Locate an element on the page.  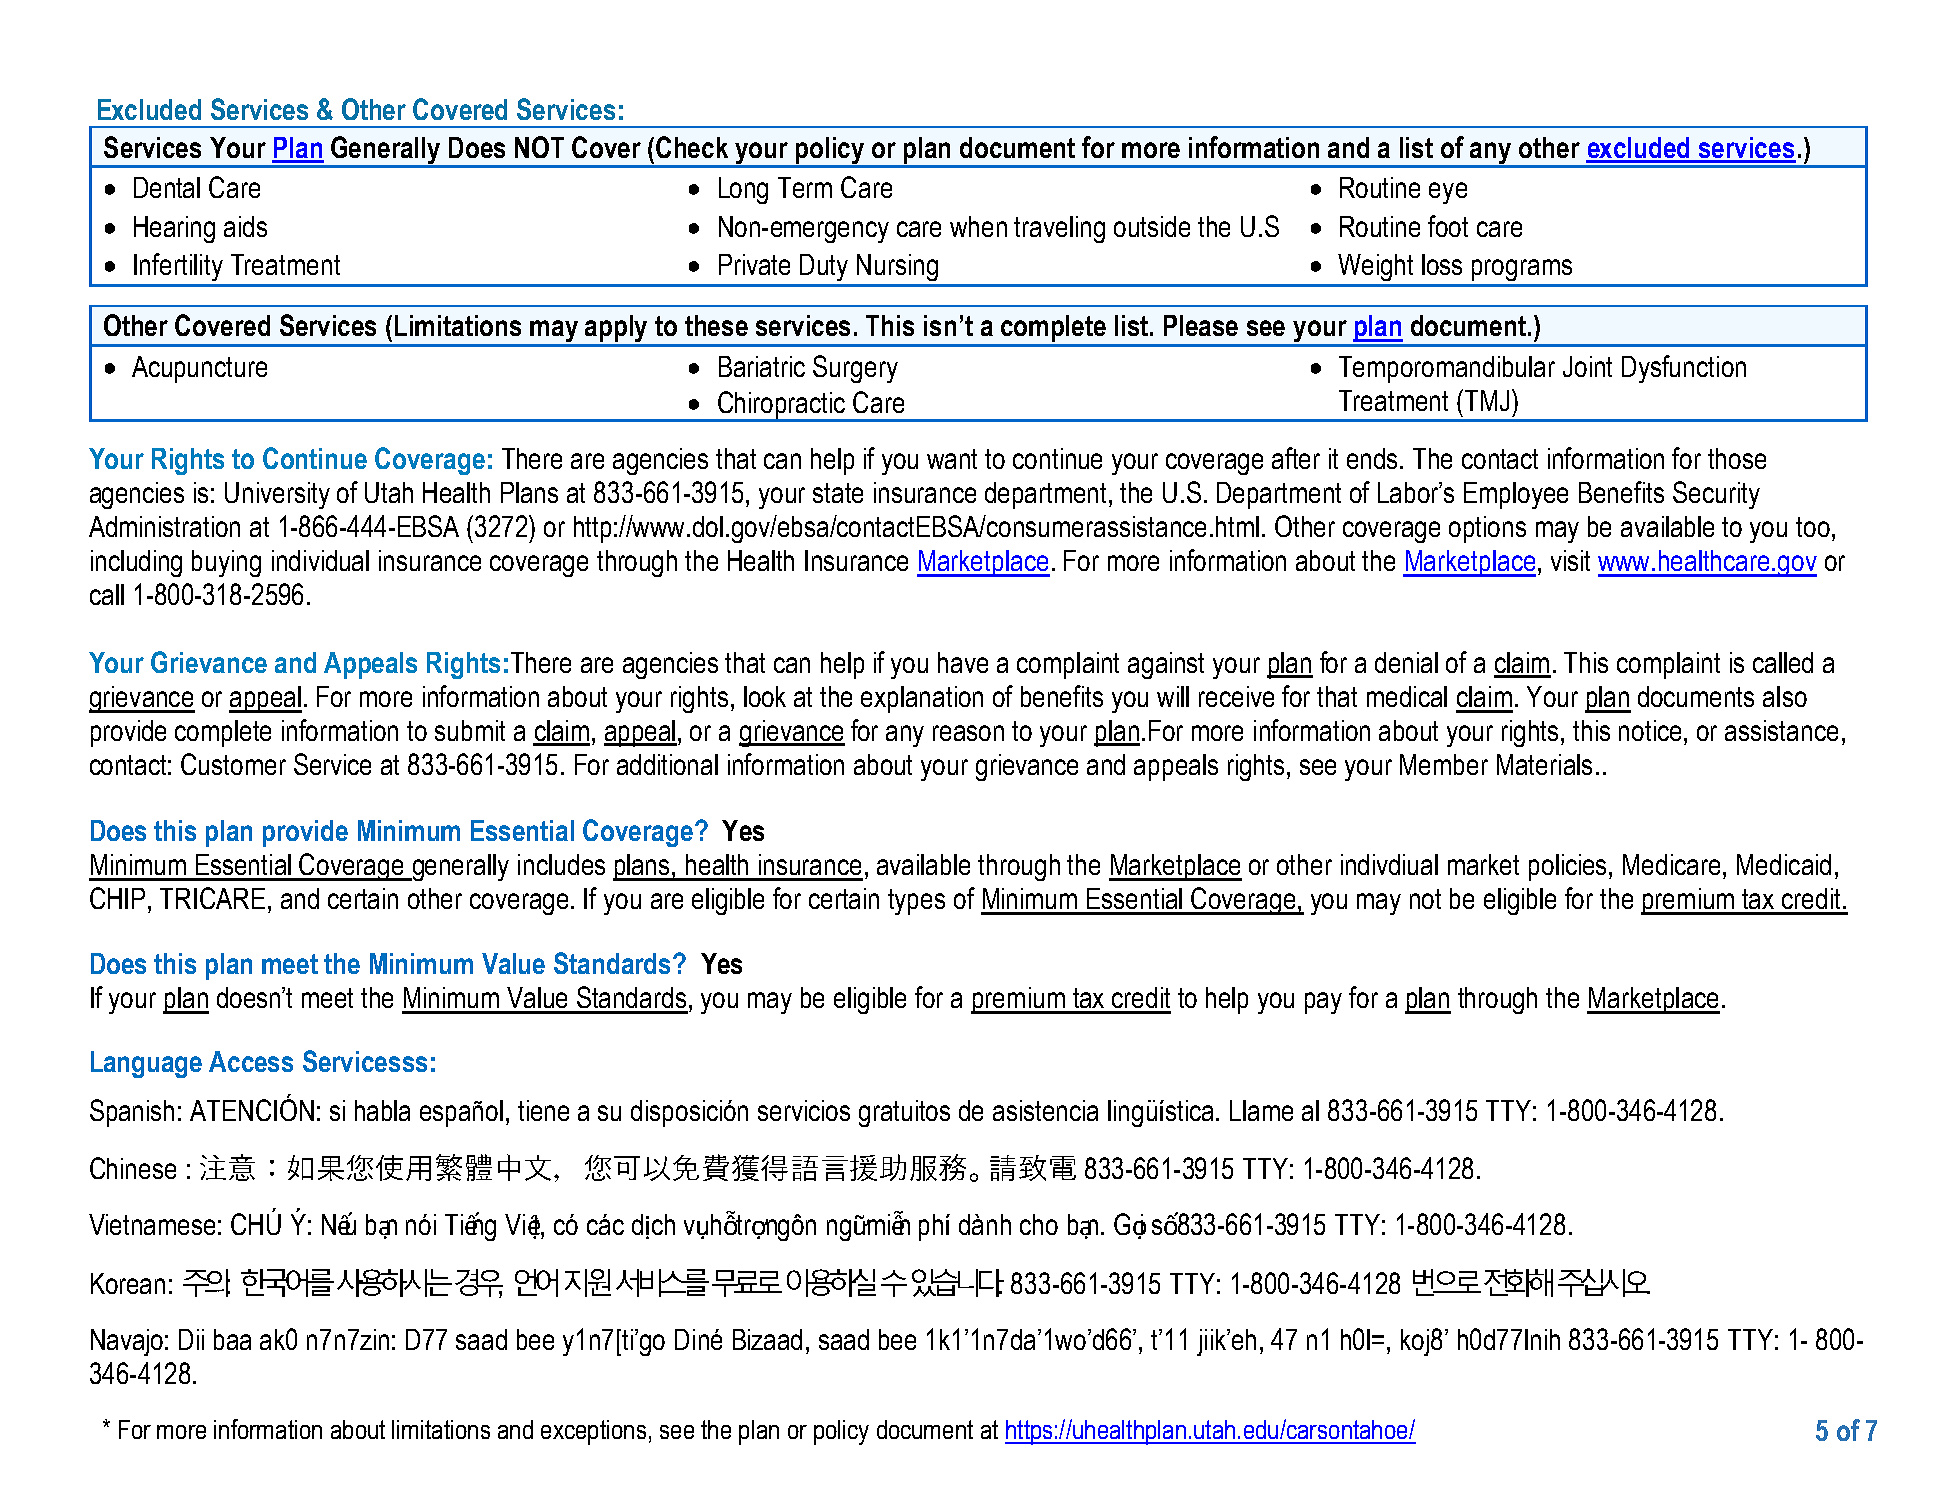
aids is located at coordinates (245, 226).
